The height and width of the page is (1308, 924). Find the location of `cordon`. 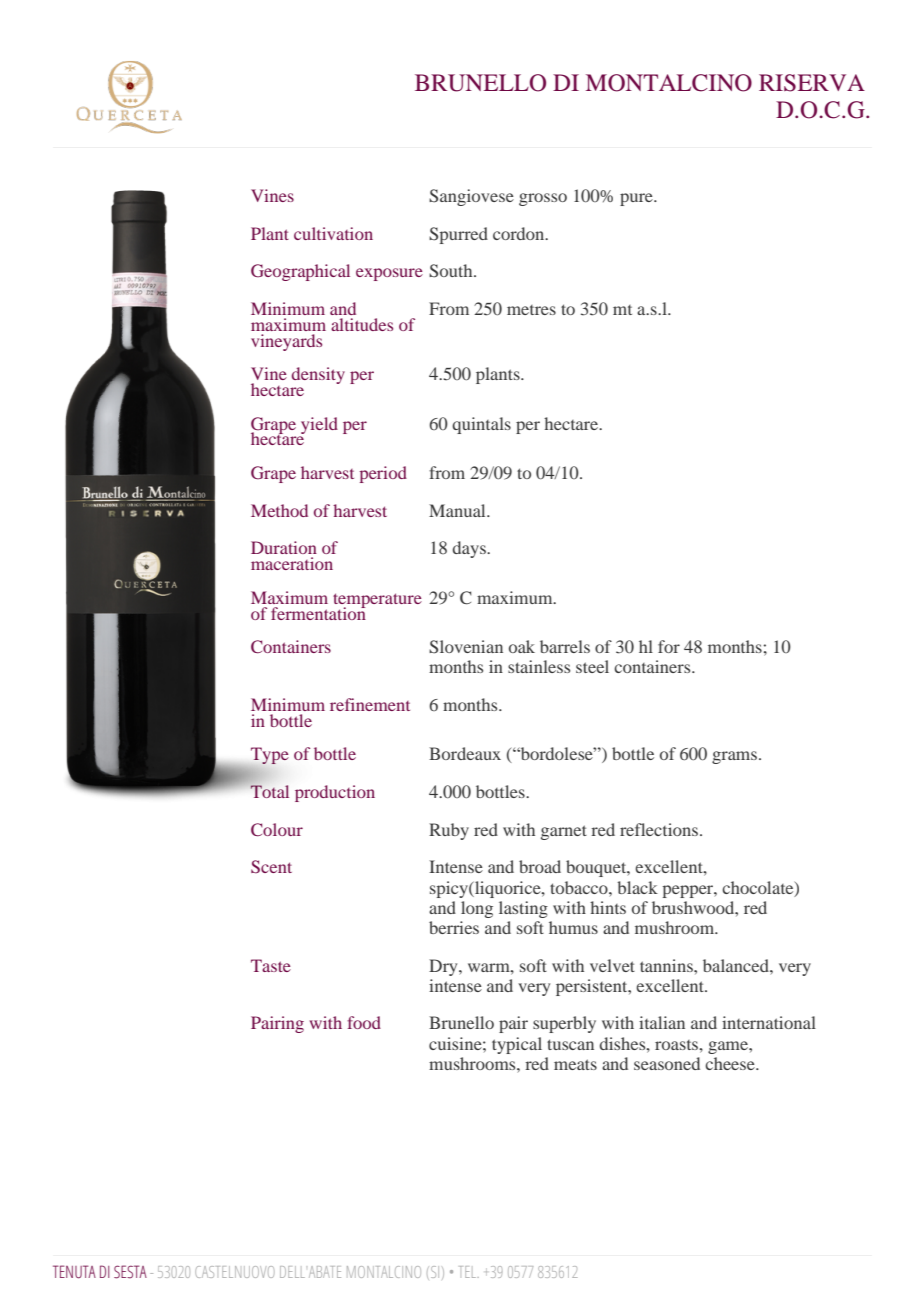

cordon is located at coordinates (520, 233).
